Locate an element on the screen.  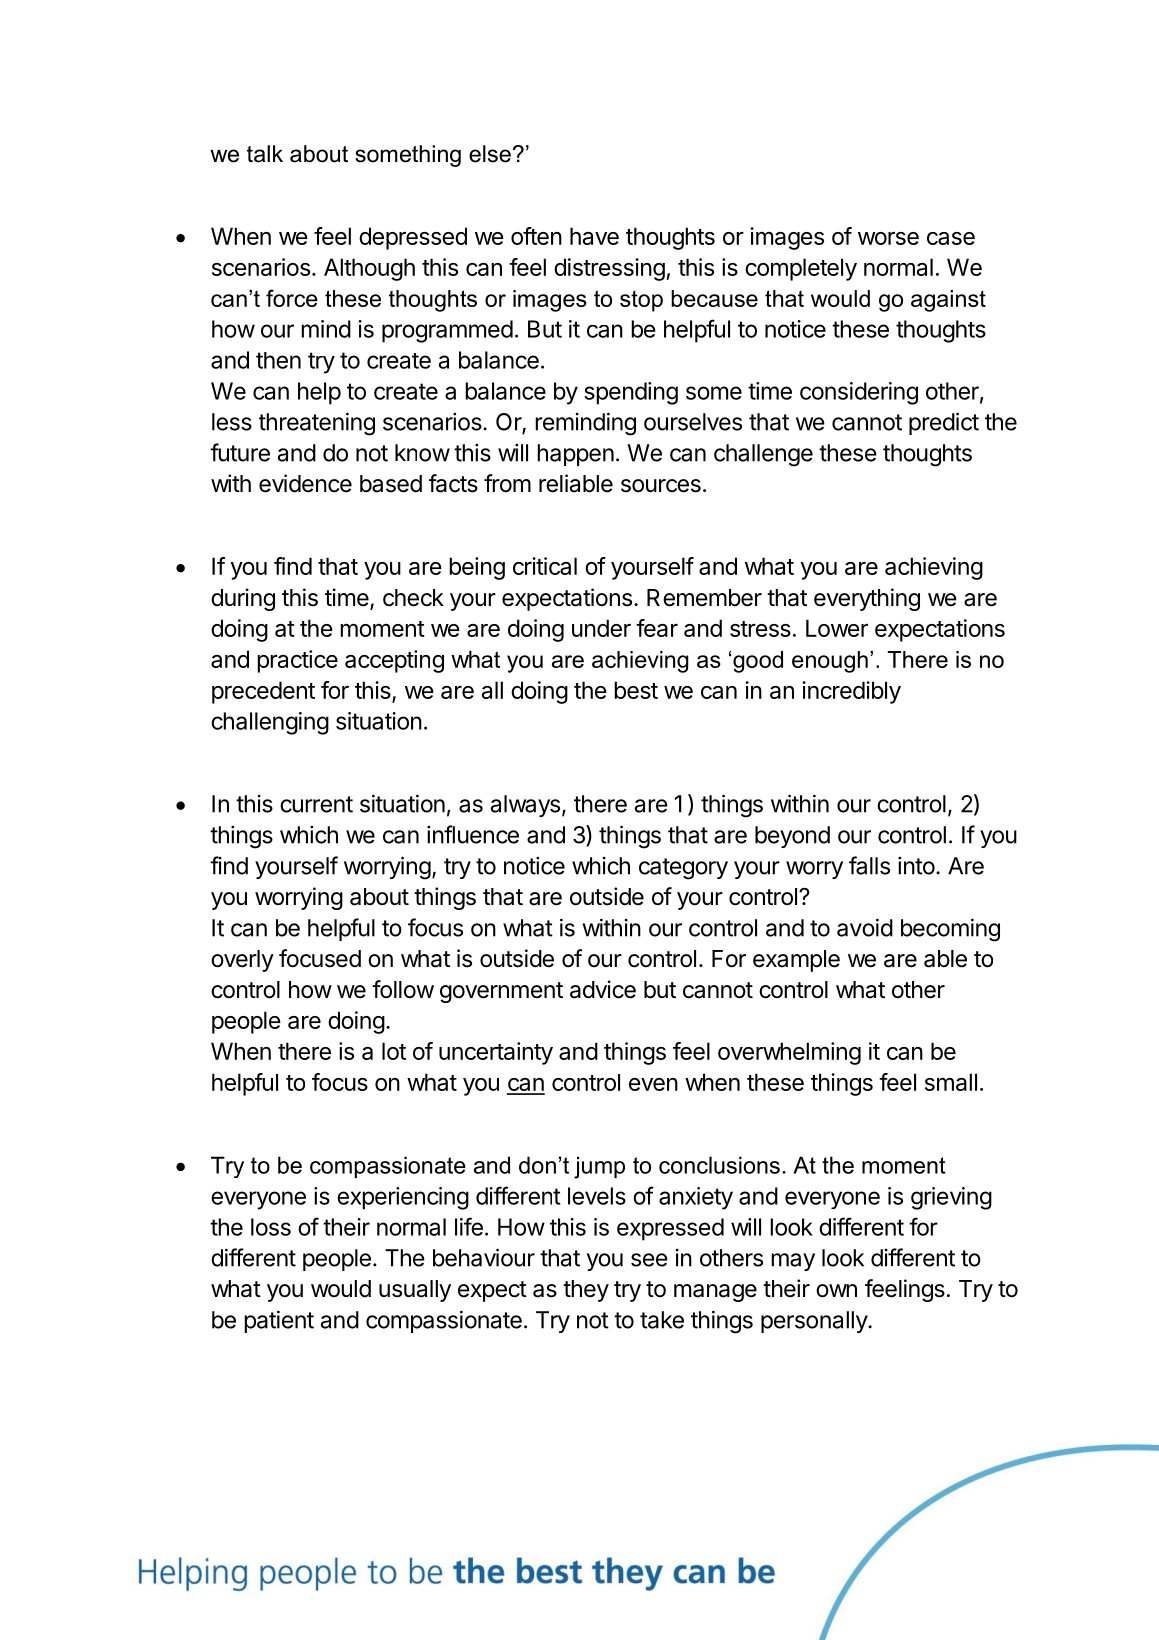
advice is located at coordinates (603, 989).
